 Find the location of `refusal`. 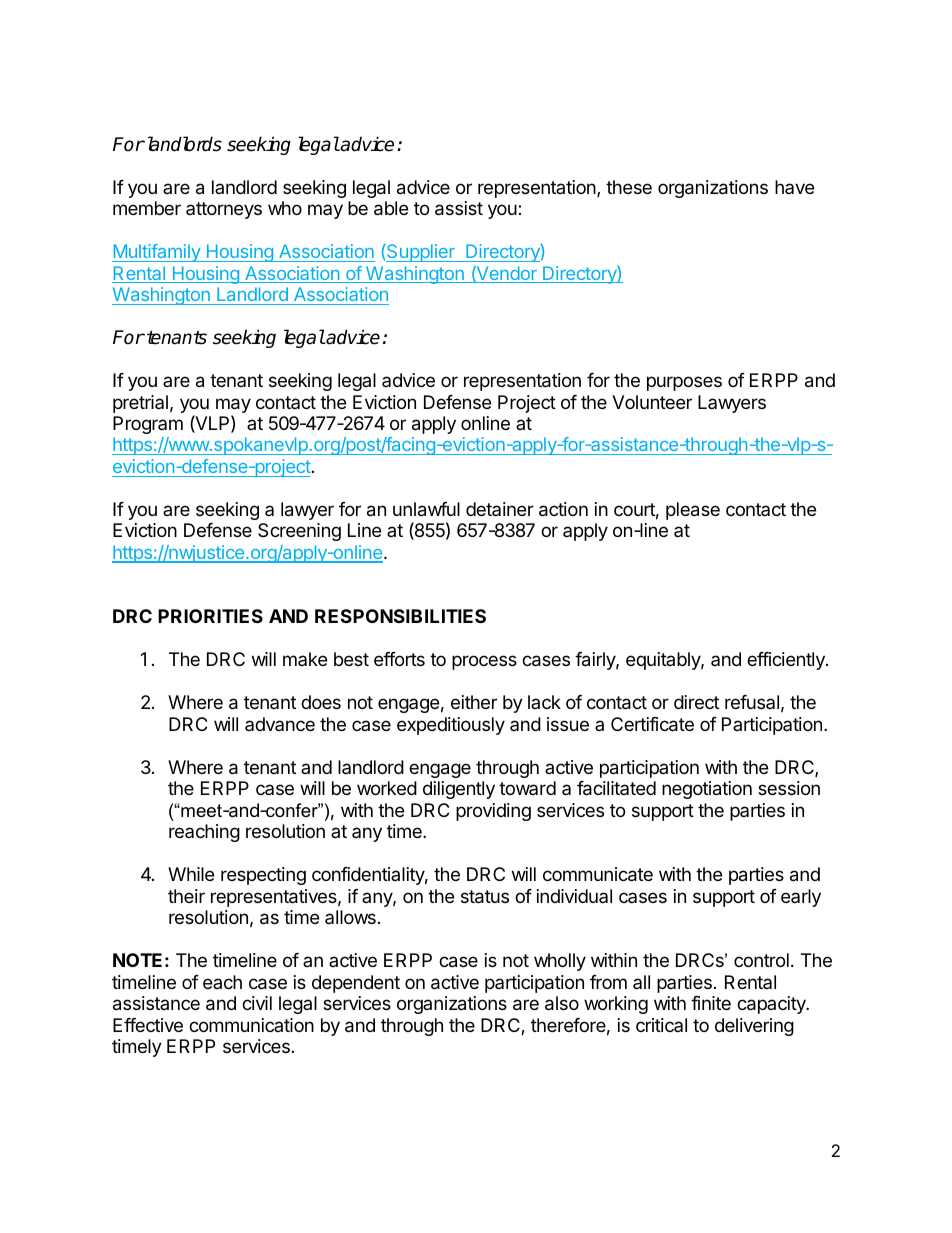

refusal is located at coordinates (752, 702).
